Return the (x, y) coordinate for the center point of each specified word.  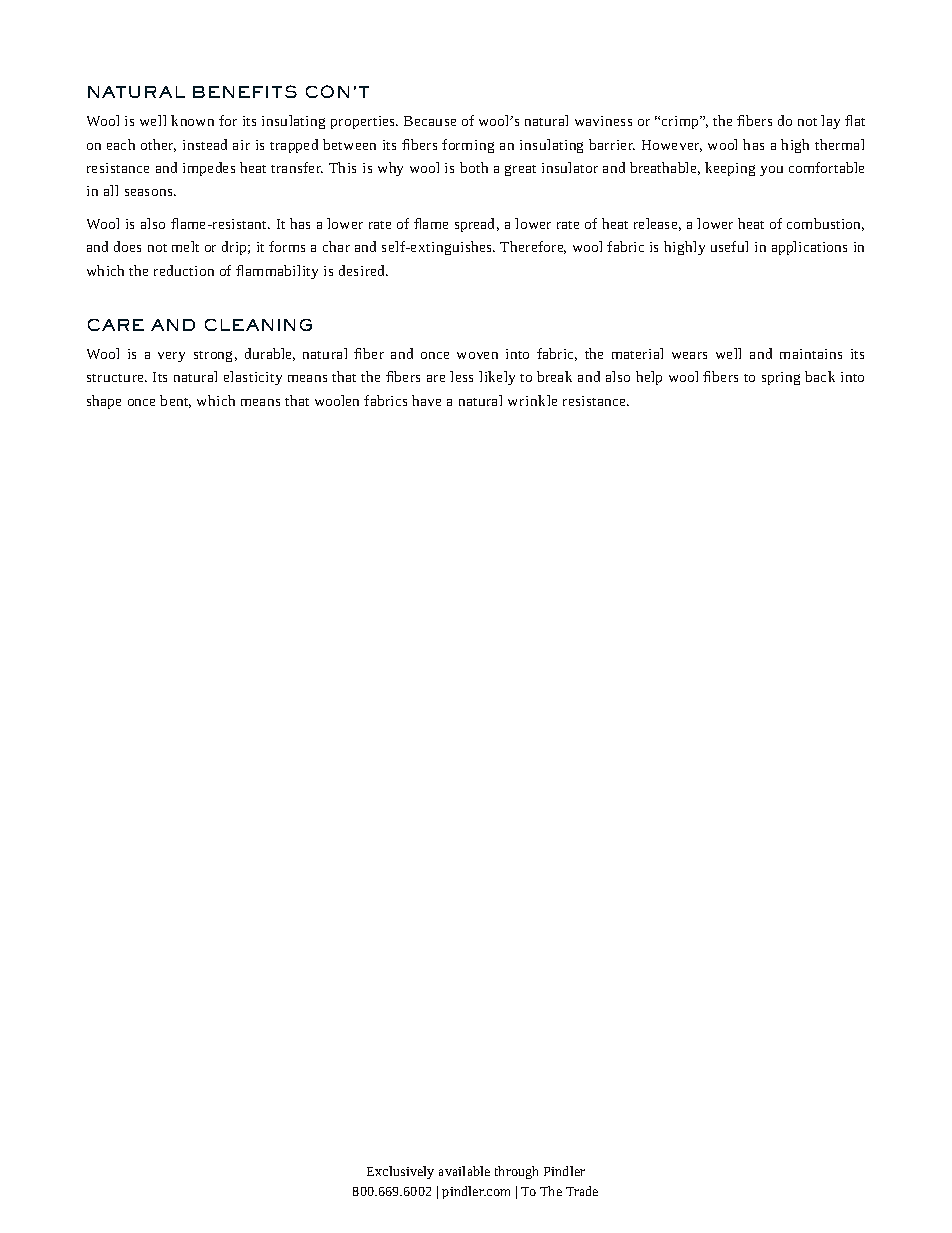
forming (468, 146)
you (771, 171)
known (192, 120)
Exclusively (400, 1172)
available (464, 1171)
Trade (582, 1191)
